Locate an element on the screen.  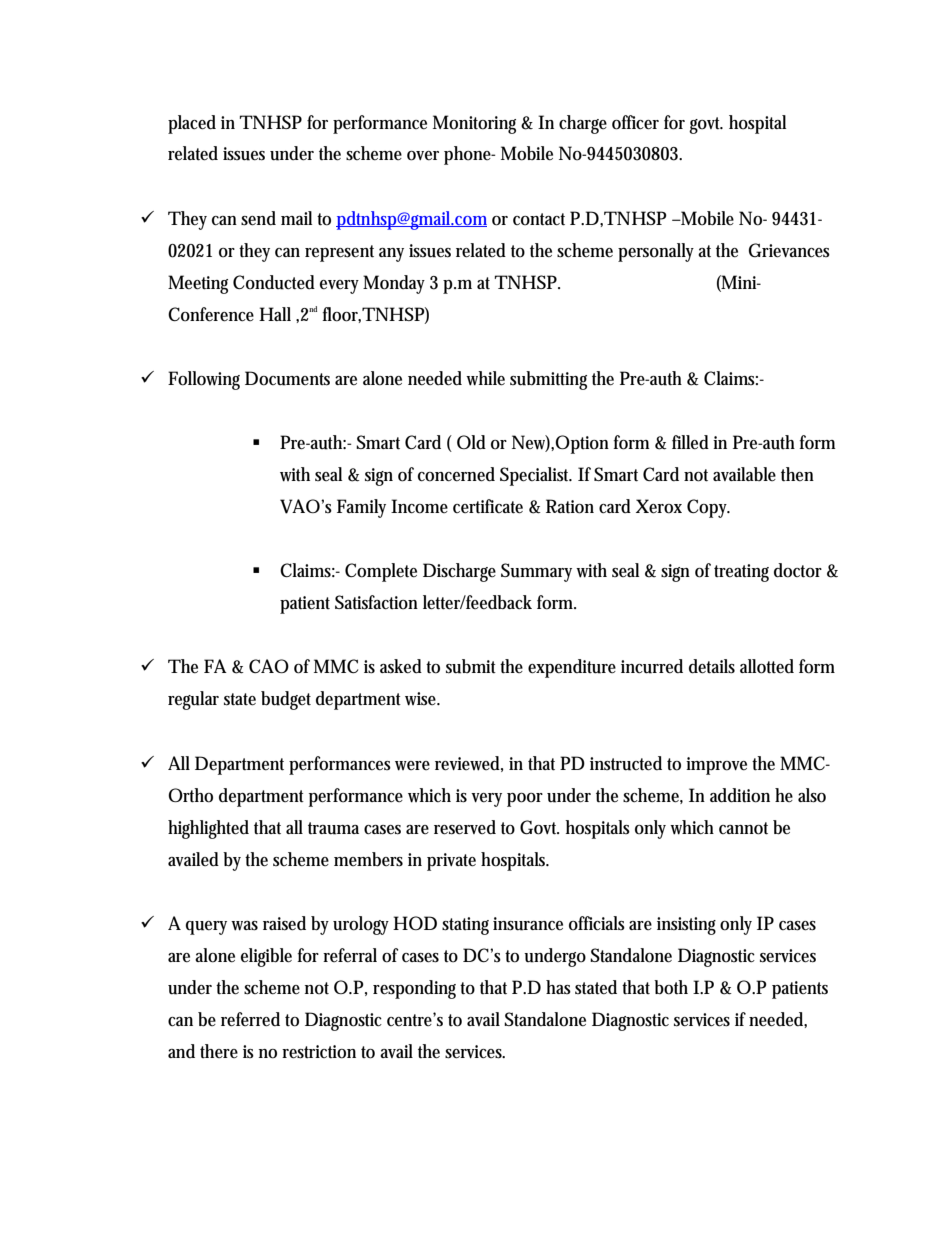
CAO is located at coordinates (269, 666).
